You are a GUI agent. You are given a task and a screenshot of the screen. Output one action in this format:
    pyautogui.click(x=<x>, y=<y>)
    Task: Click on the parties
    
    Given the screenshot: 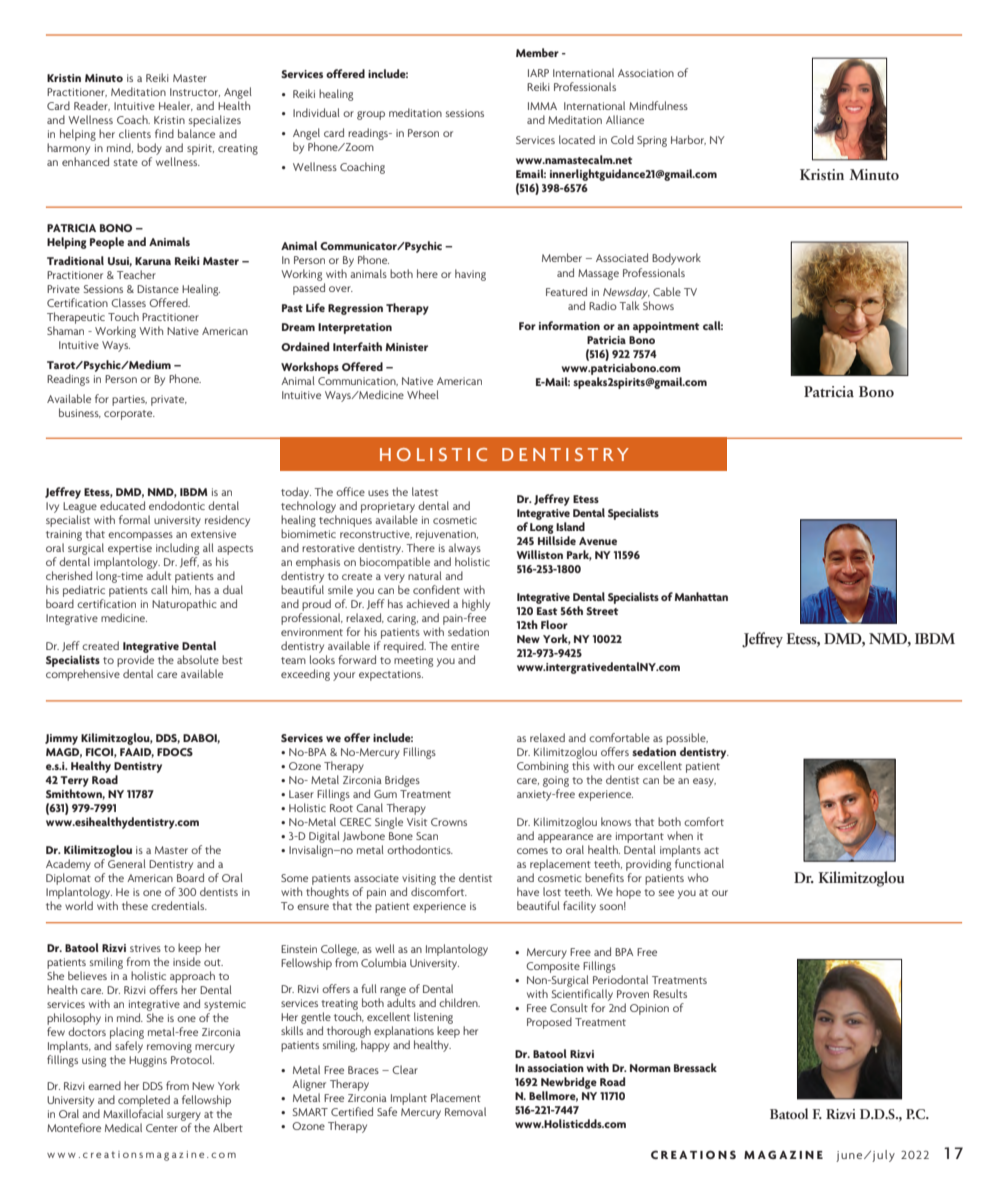 What is the action you would take?
    pyautogui.click(x=129, y=400)
